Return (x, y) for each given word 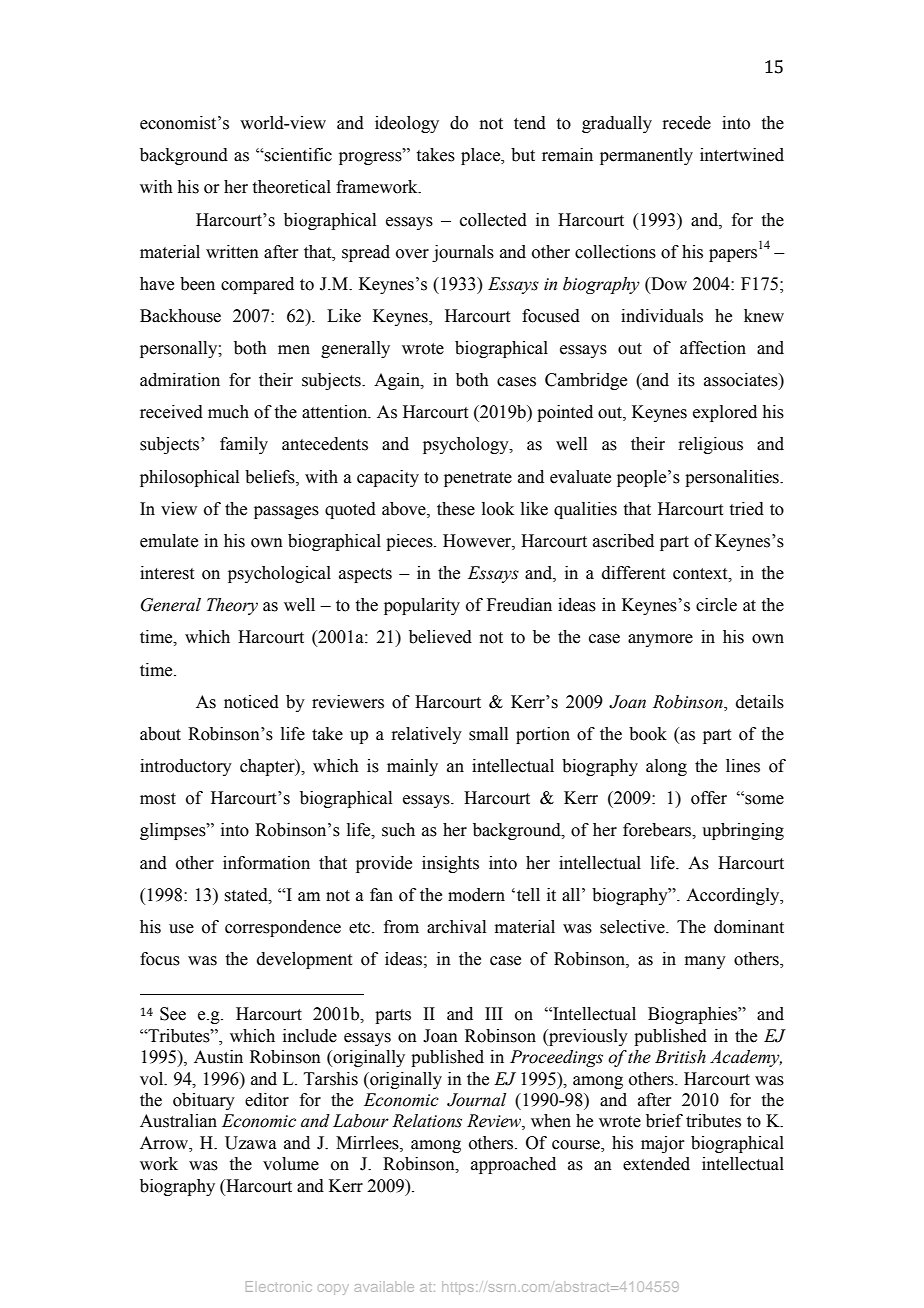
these (456, 509)
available (384, 1286)
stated (247, 895)
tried (747, 509)
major (663, 1144)
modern (476, 895)
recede (686, 123)
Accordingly (734, 896)
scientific (297, 155)
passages (286, 512)
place (482, 156)
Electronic (279, 1286)
